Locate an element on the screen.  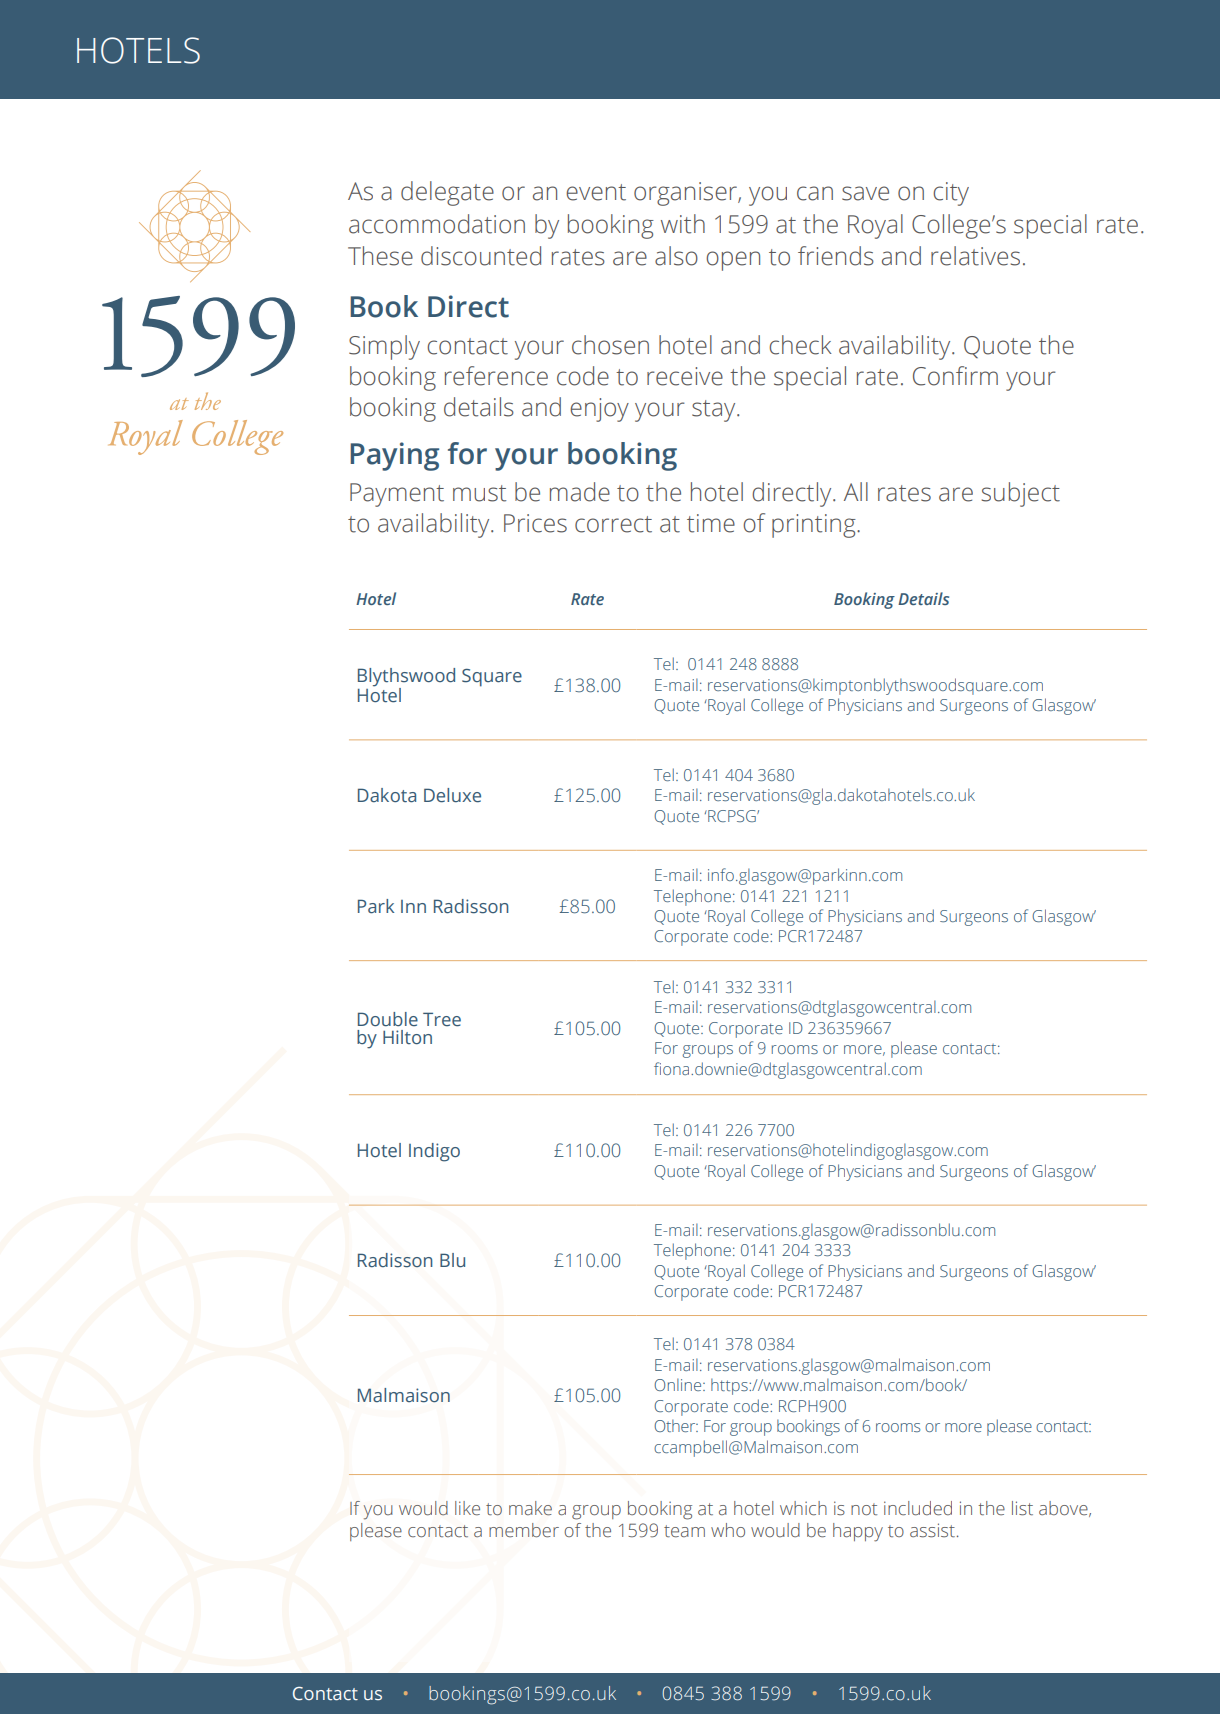
Online is located at coordinates (679, 1384).
